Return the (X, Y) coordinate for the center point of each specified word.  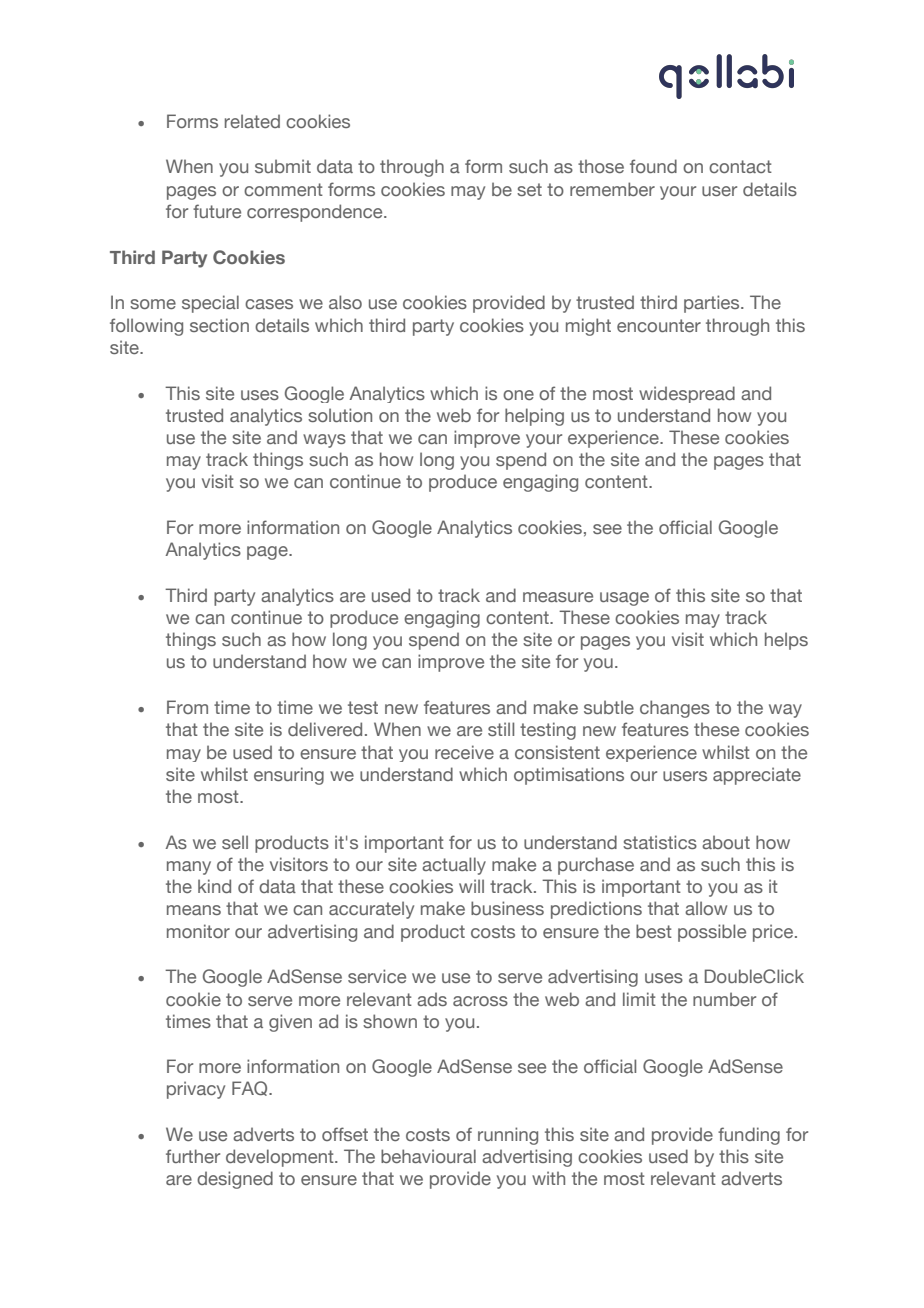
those (601, 166)
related (252, 121)
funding (749, 1136)
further (193, 1156)
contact (740, 166)
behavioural (428, 1156)
